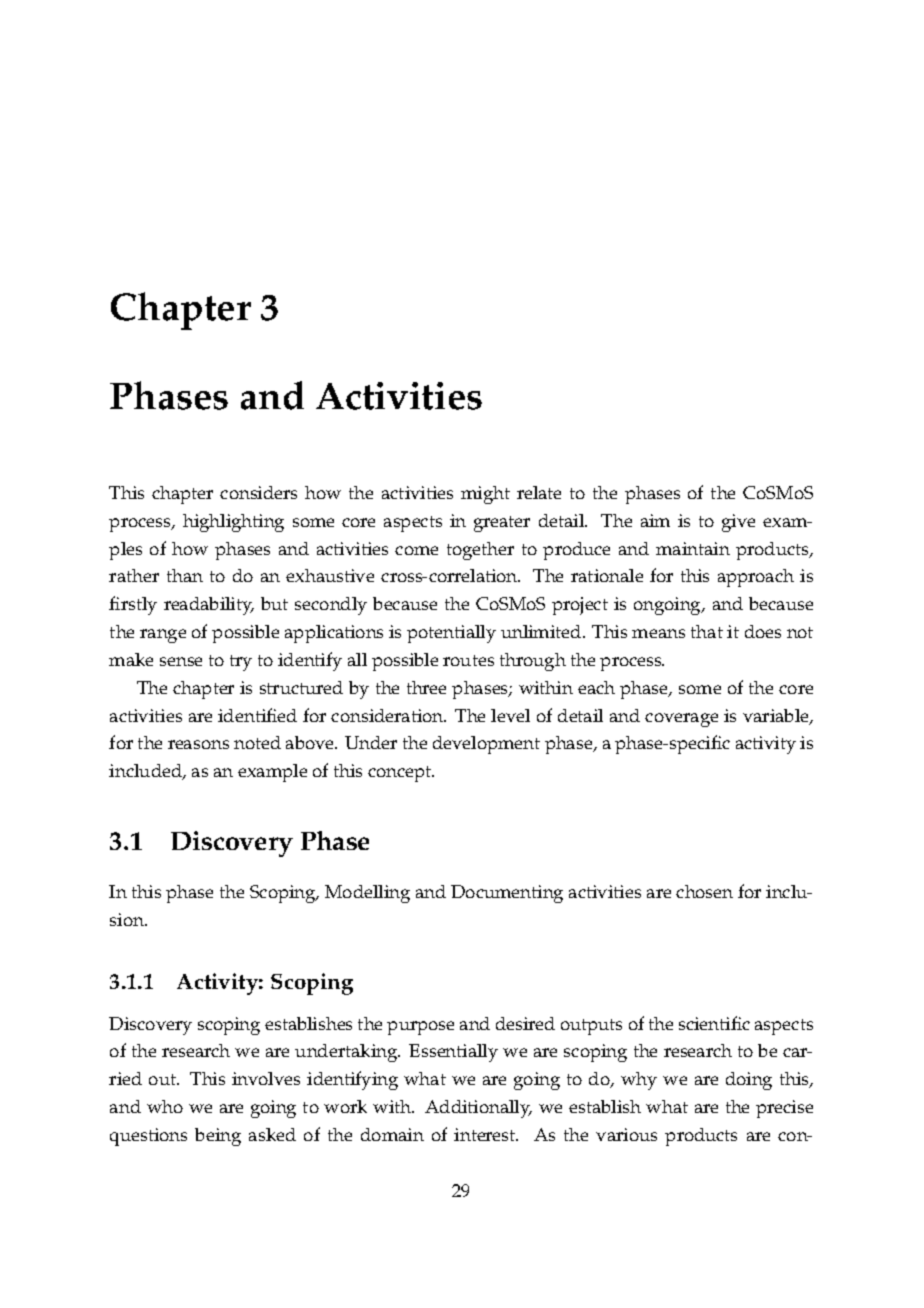 The image size is (924, 1308). Describe the element at coordinates (233, 523) in the screenshot. I see `highlighting` at that location.
